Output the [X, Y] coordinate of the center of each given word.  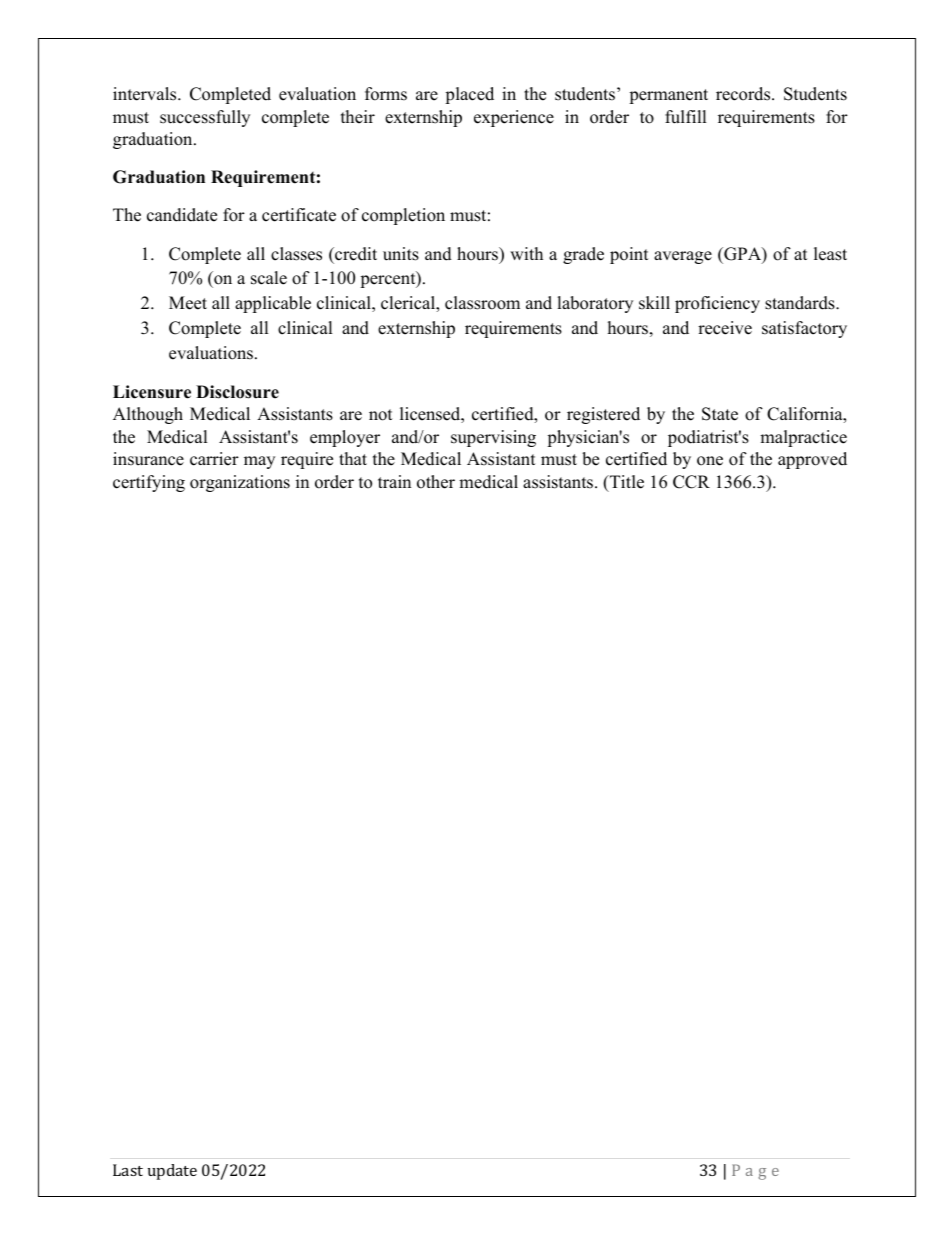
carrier [214, 459]
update [172, 1172]
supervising [493, 438]
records [744, 94]
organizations [240, 483]
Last [128, 1170]
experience [514, 118]
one [710, 461]
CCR [691, 482]
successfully [205, 118]
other [436, 482]
